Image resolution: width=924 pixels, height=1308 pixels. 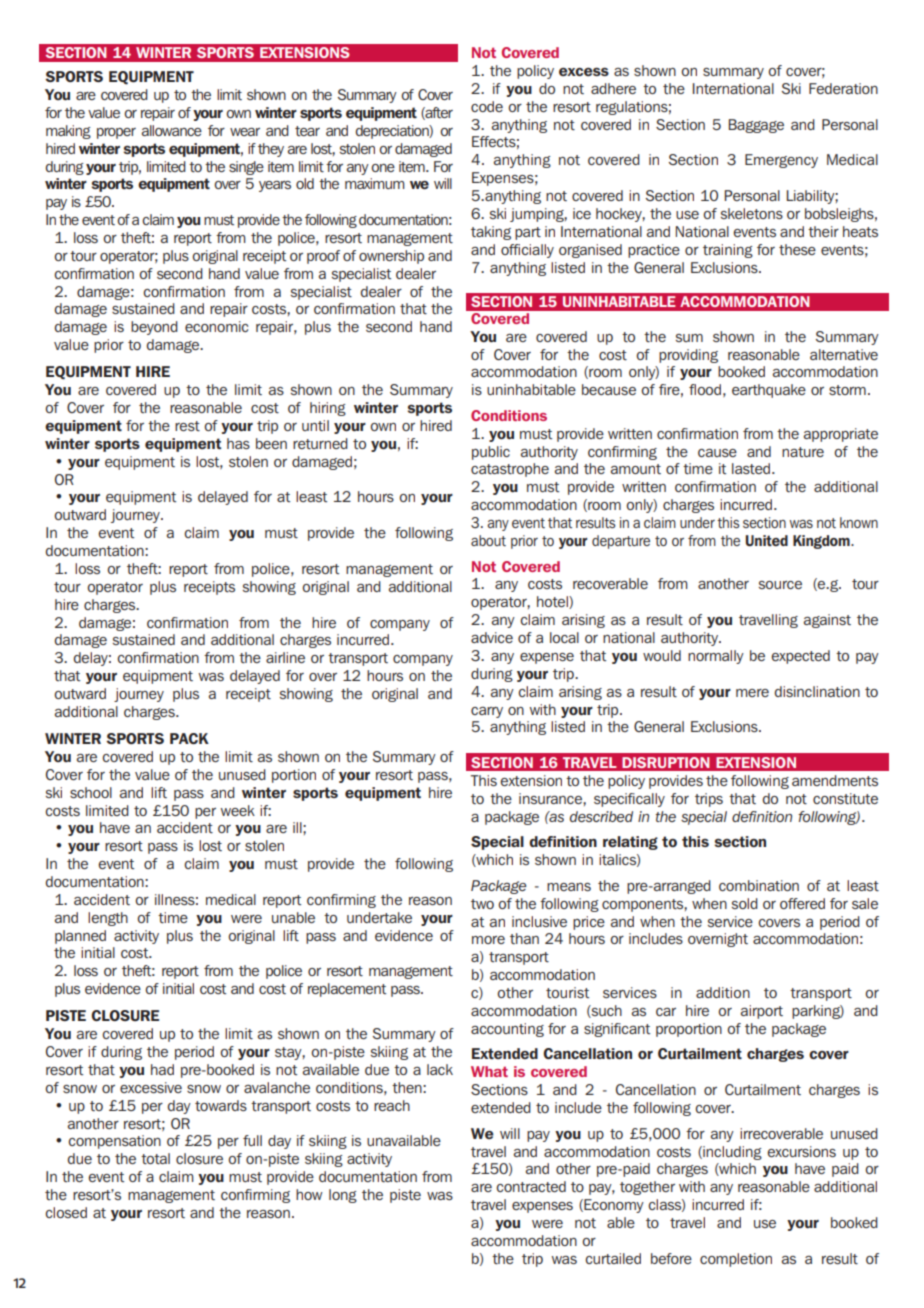 I want to click on code, so click(x=487, y=106).
